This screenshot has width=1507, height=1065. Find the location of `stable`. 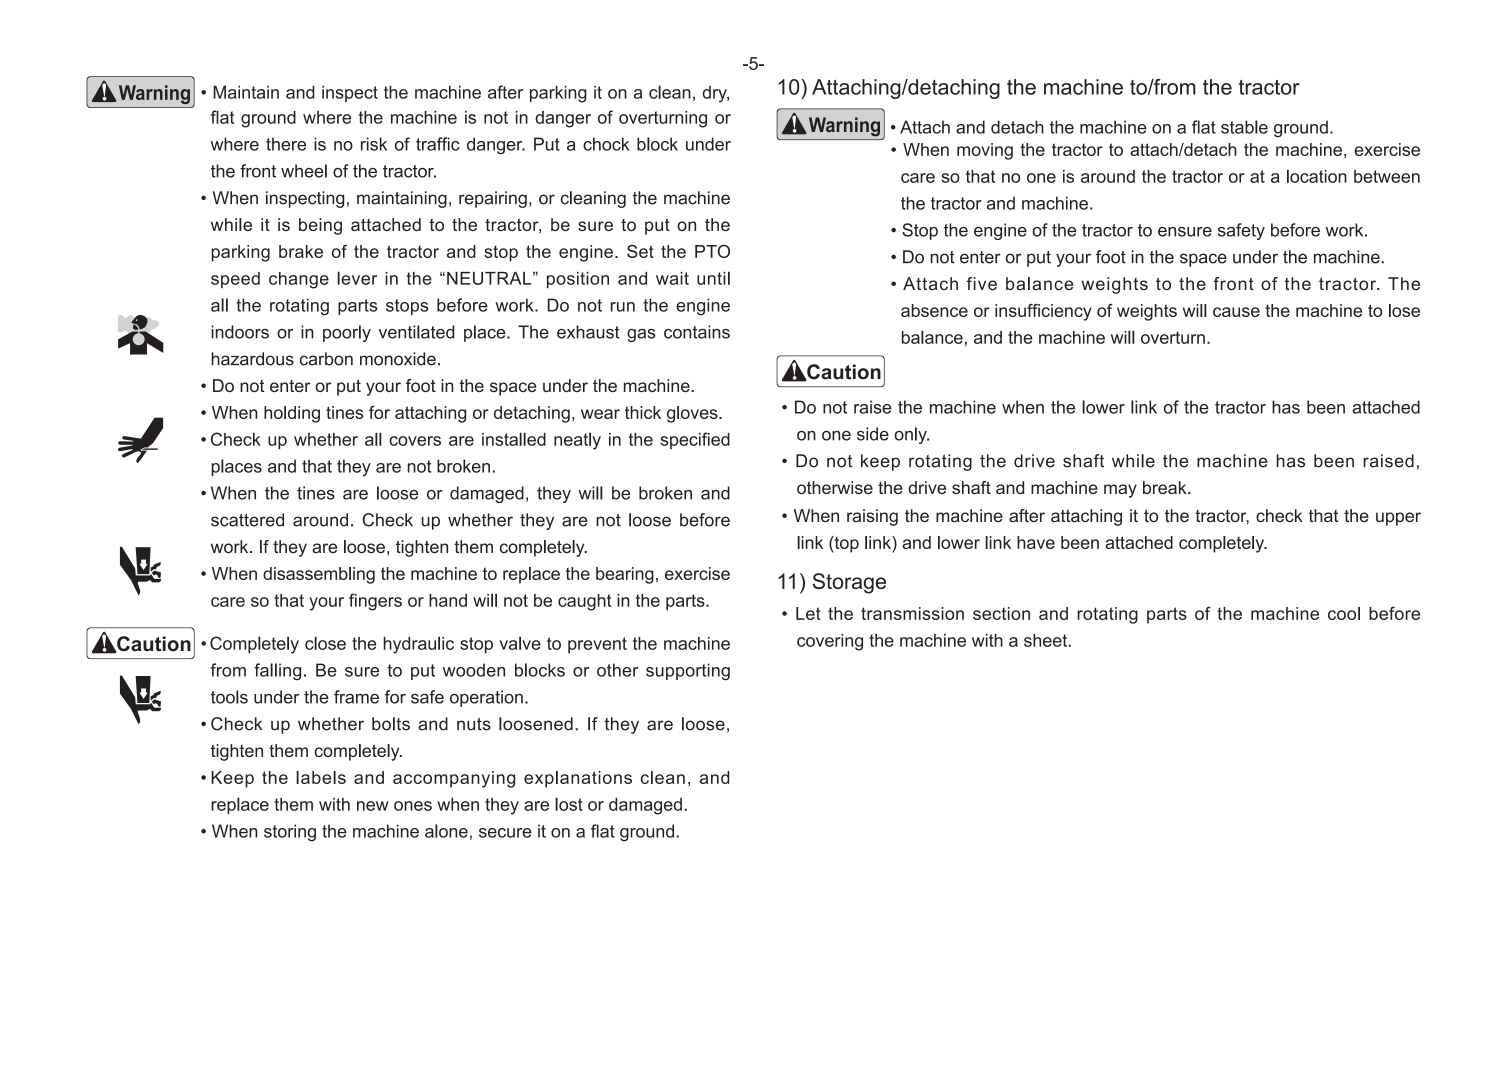

stable is located at coordinates (1244, 127).
